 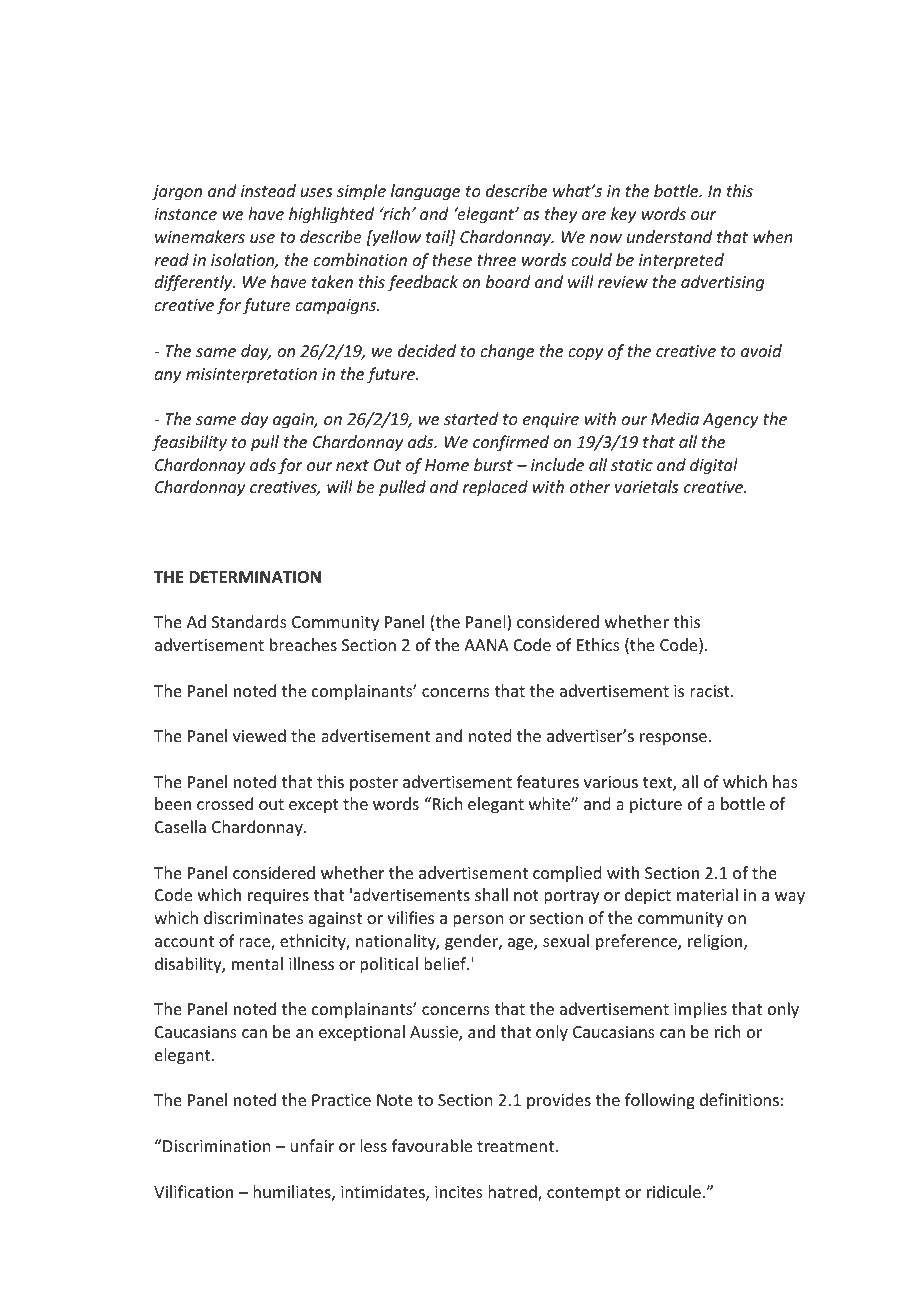 What do you see at coordinates (548, 781) in the screenshot?
I see `features` at bounding box center [548, 781].
